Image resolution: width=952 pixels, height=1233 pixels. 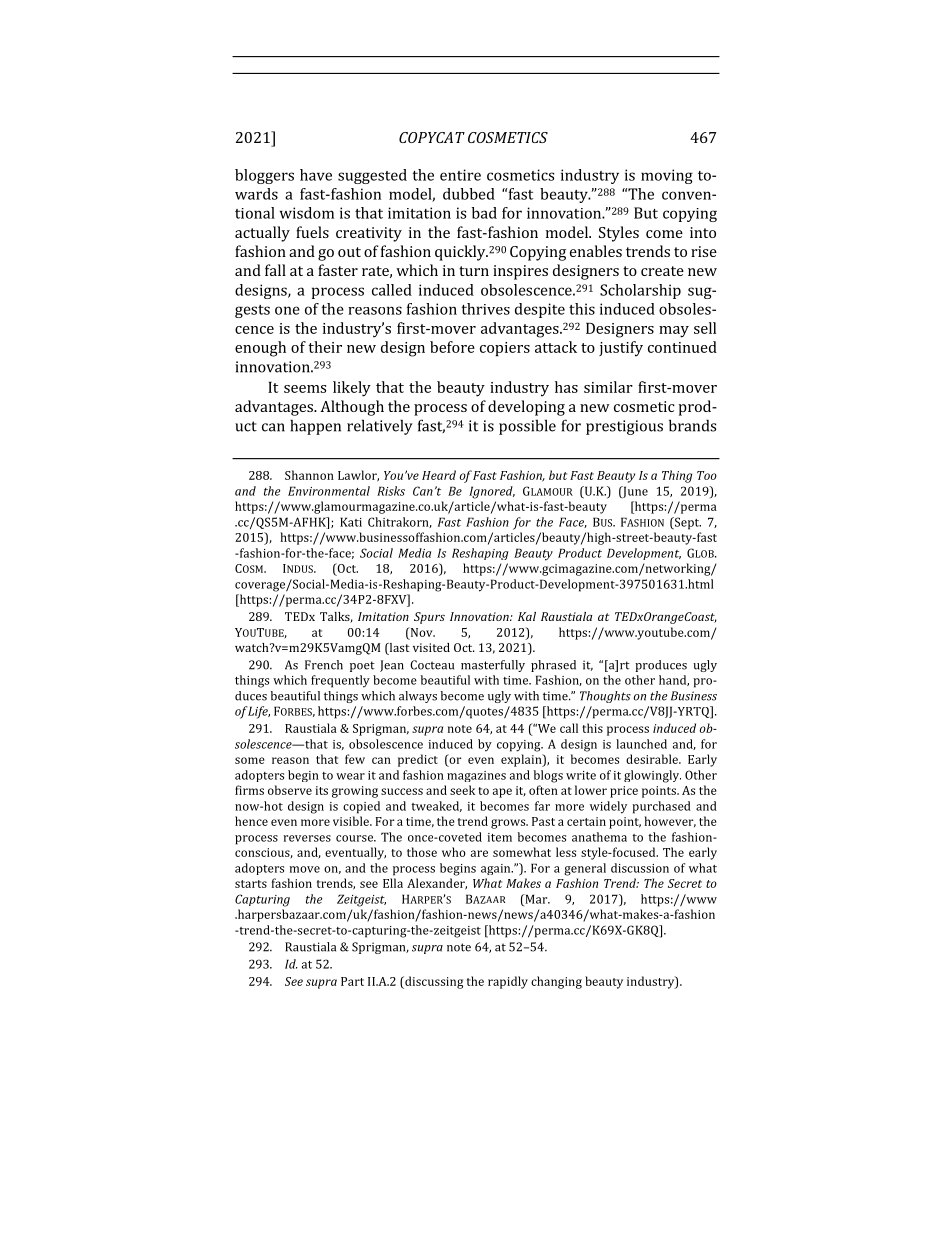 What do you see at coordinates (653, 759) in the image?
I see `desirable` at bounding box center [653, 759].
